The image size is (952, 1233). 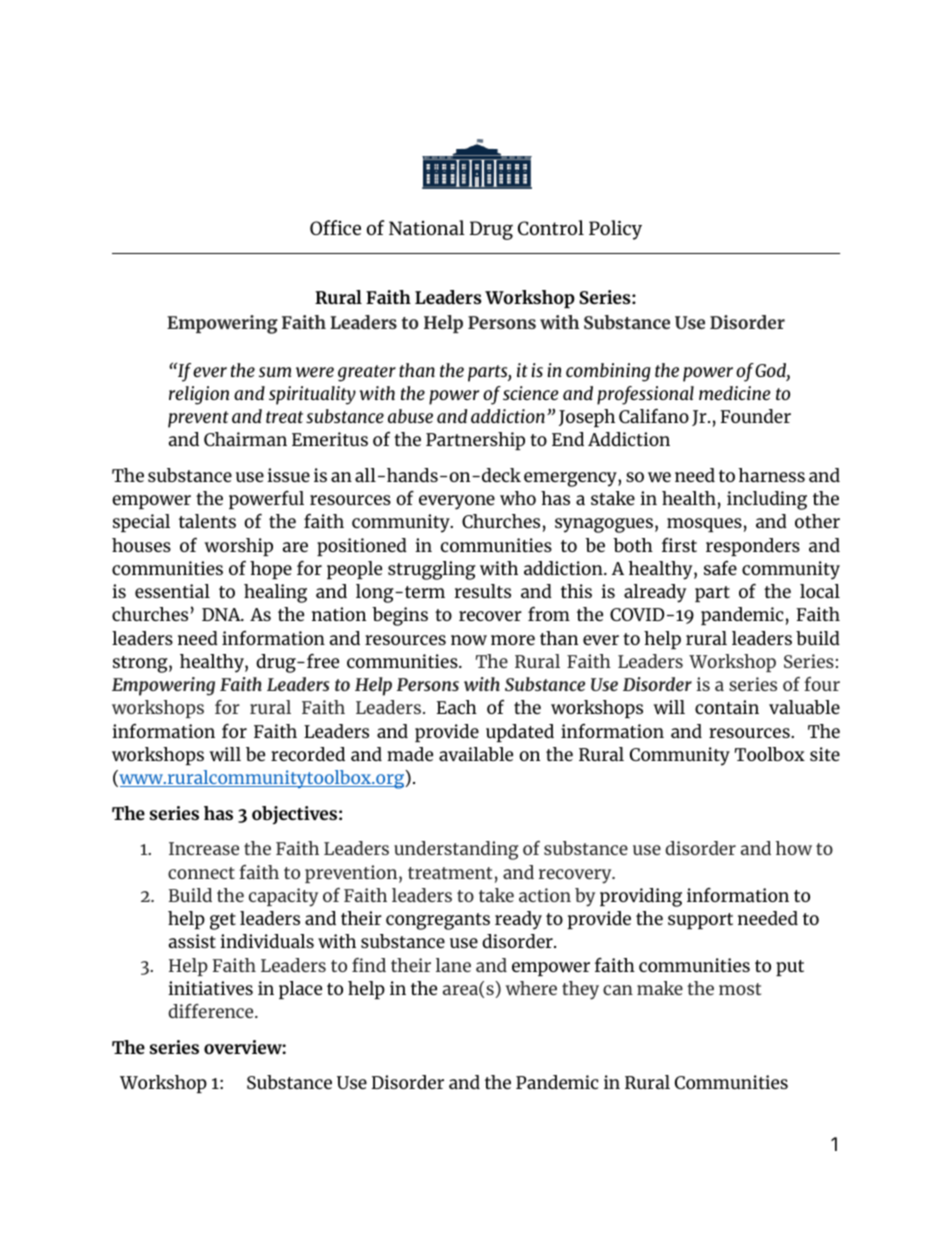 What do you see at coordinates (794, 848) in the screenshot?
I see `how` at bounding box center [794, 848].
